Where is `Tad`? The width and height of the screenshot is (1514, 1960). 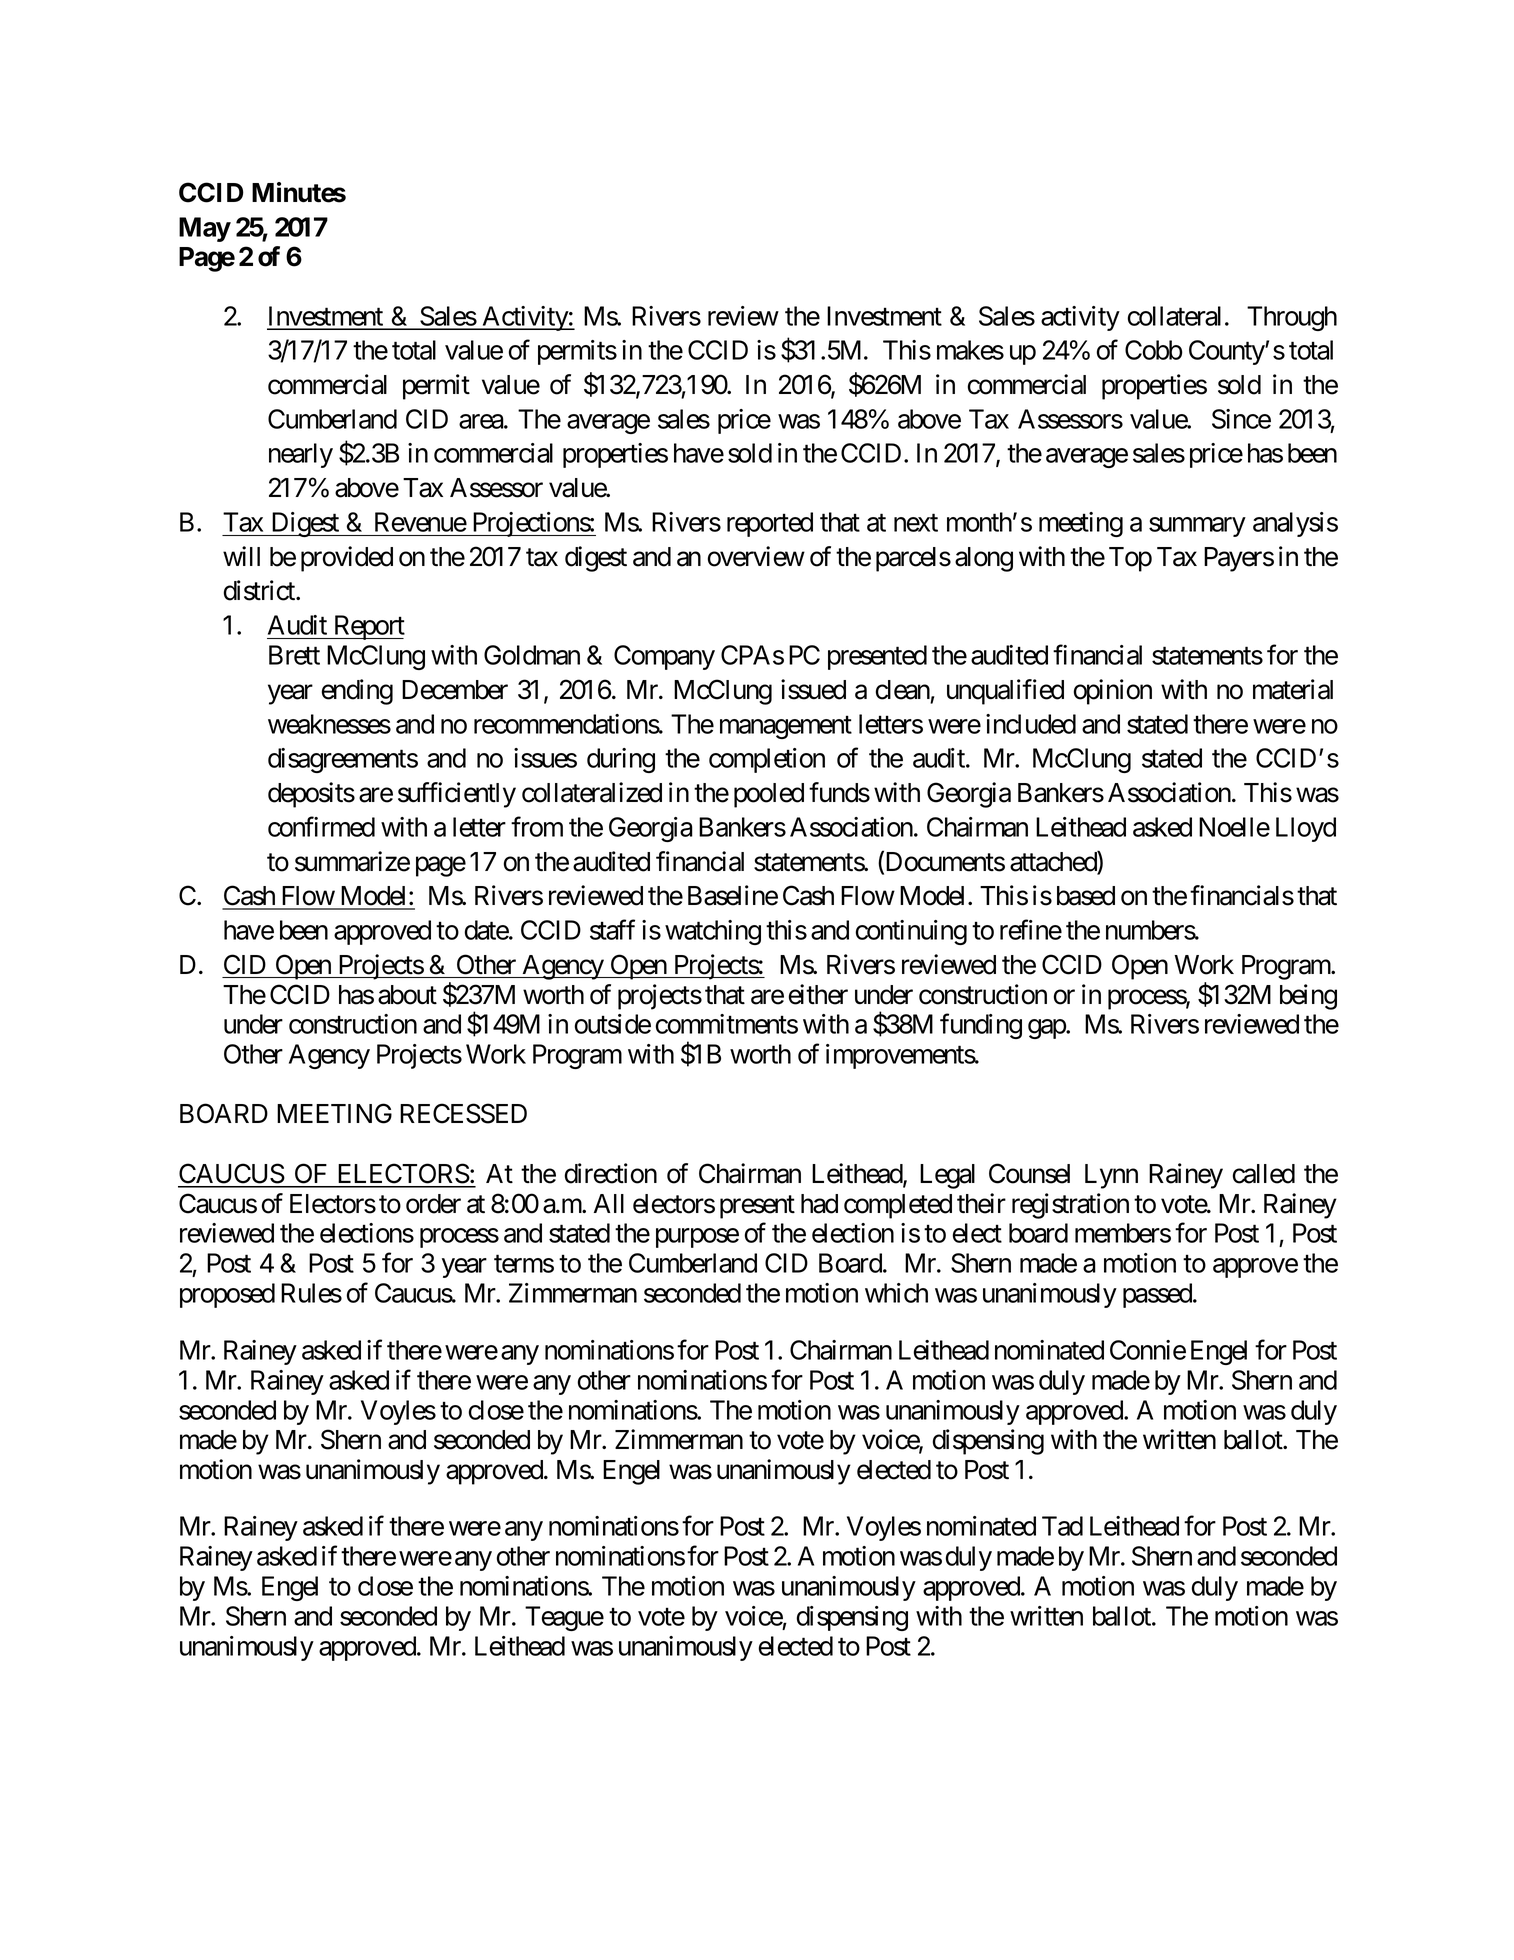
Tad is located at coordinates (1062, 1526).
